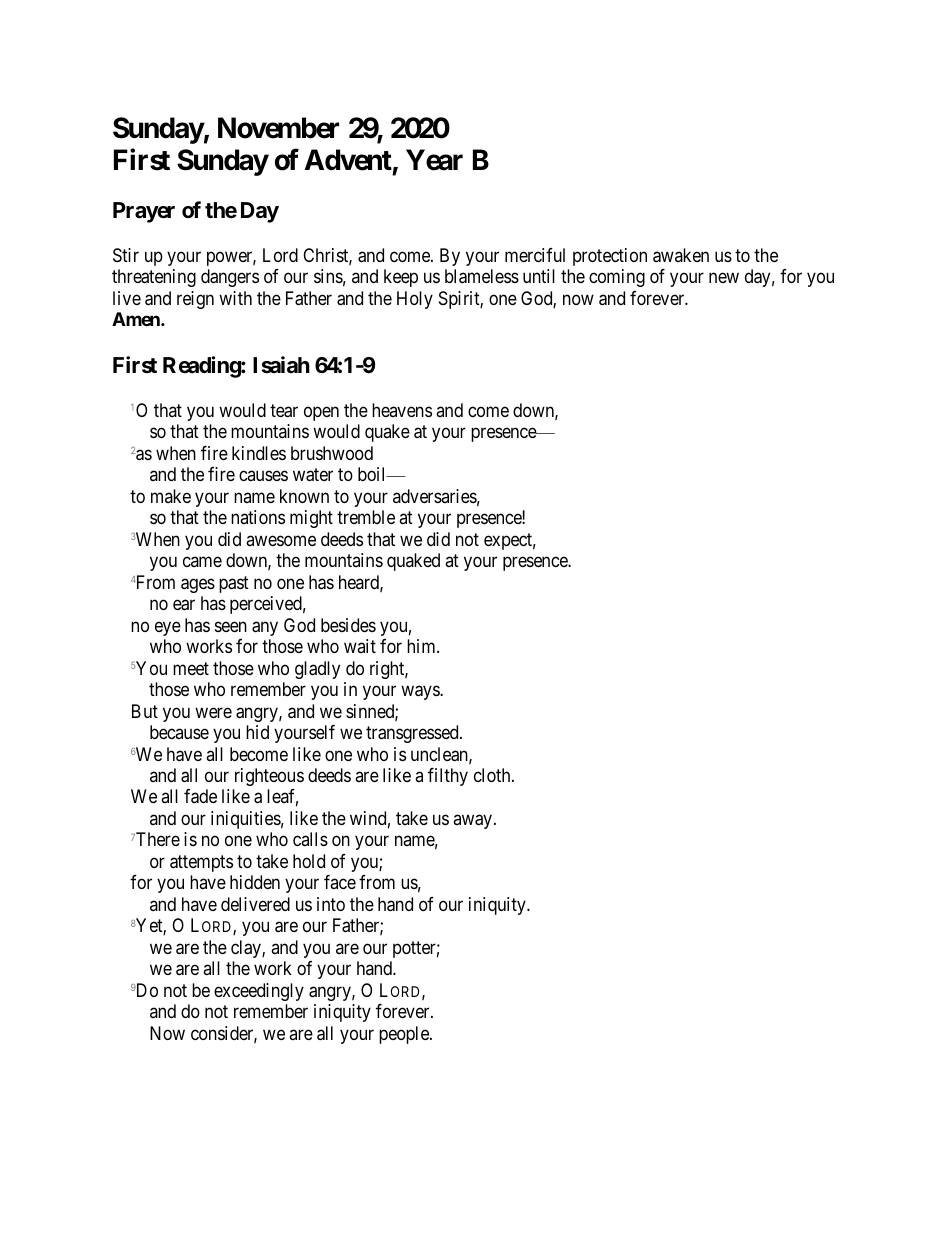  What do you see at coordinates (617, 278) in the screenshot?
I see `coming` at bounding box center [617, 278].
